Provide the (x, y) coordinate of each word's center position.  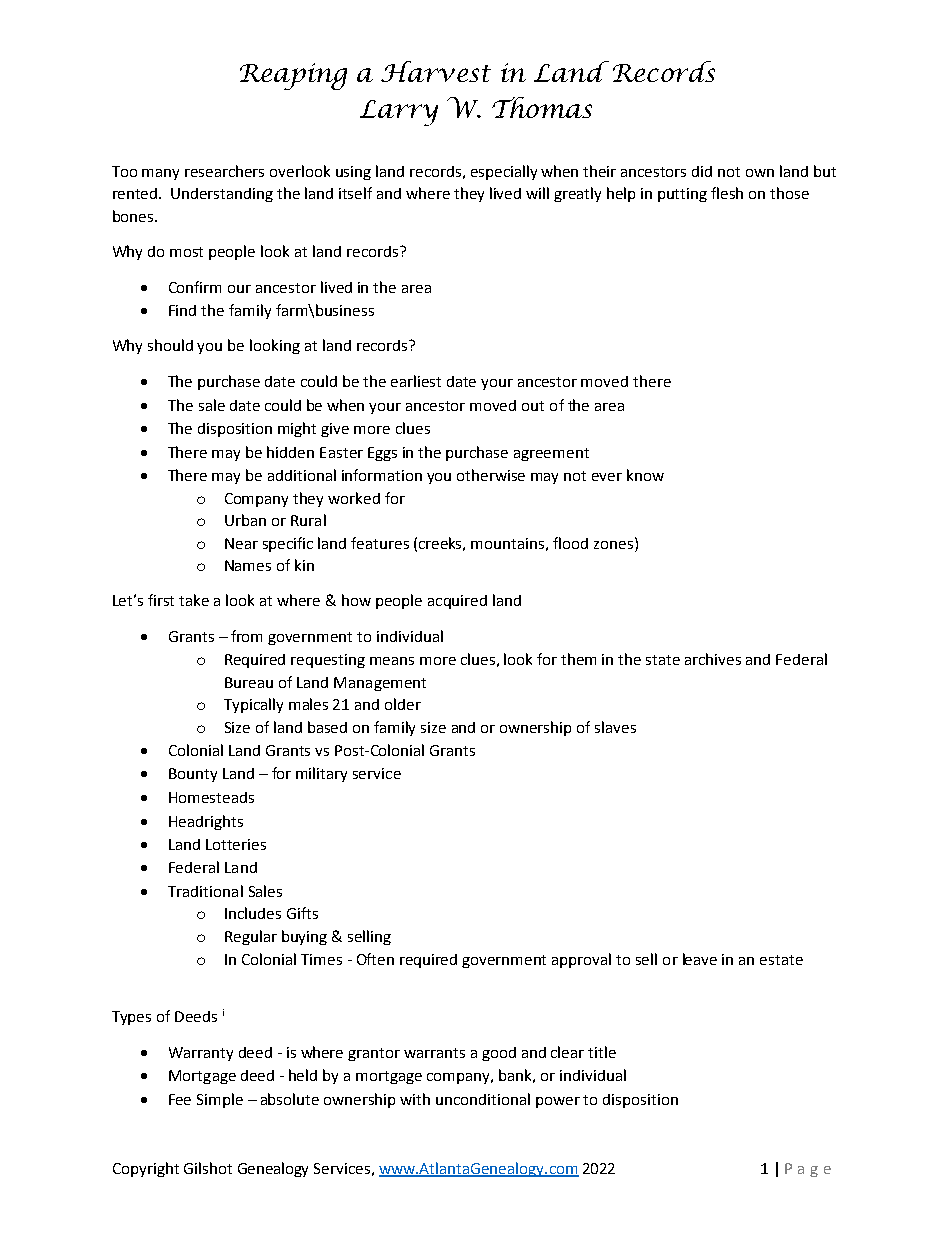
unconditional (483, 1099)
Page (808, 1170)
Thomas (542, 107)
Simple (220, 1100)
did (702, 171)
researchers (224, 171)
